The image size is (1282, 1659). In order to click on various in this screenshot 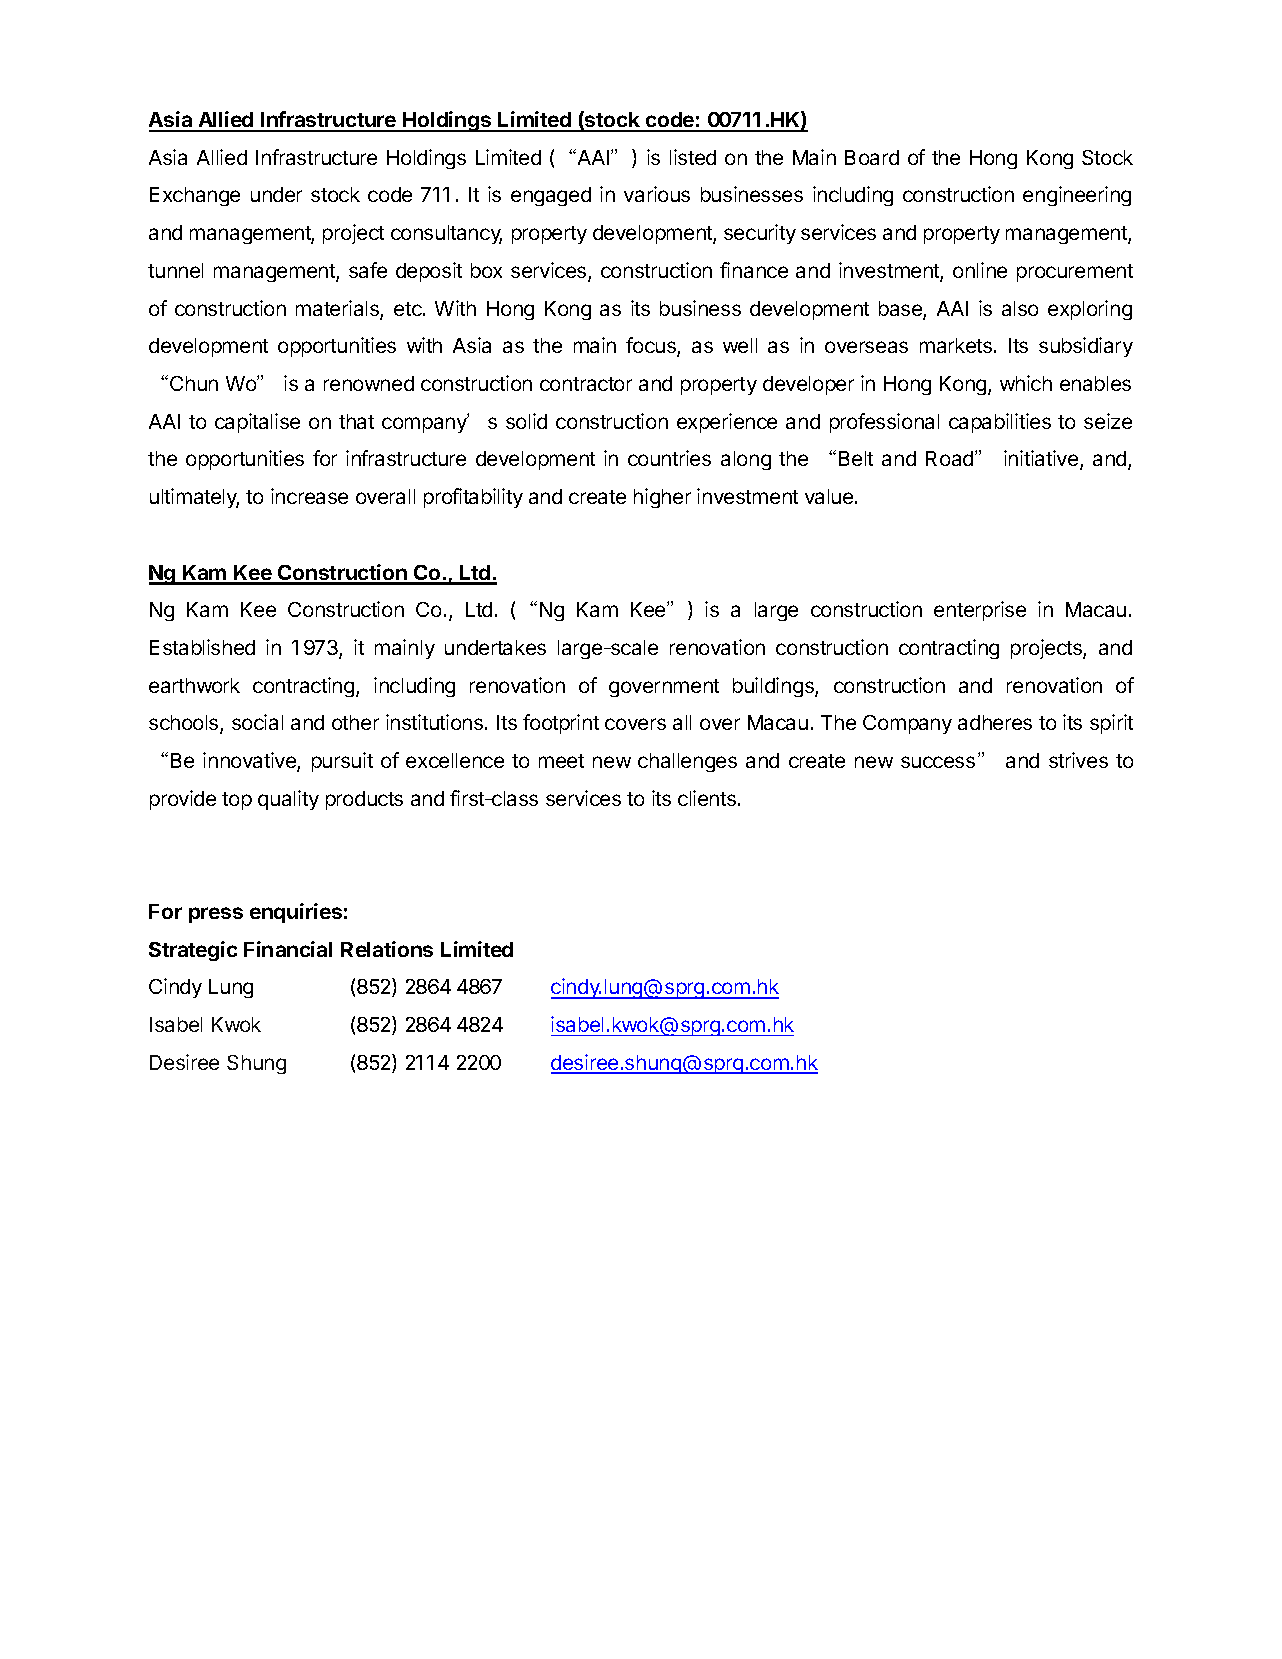, I will do `click(657, 194)`.
